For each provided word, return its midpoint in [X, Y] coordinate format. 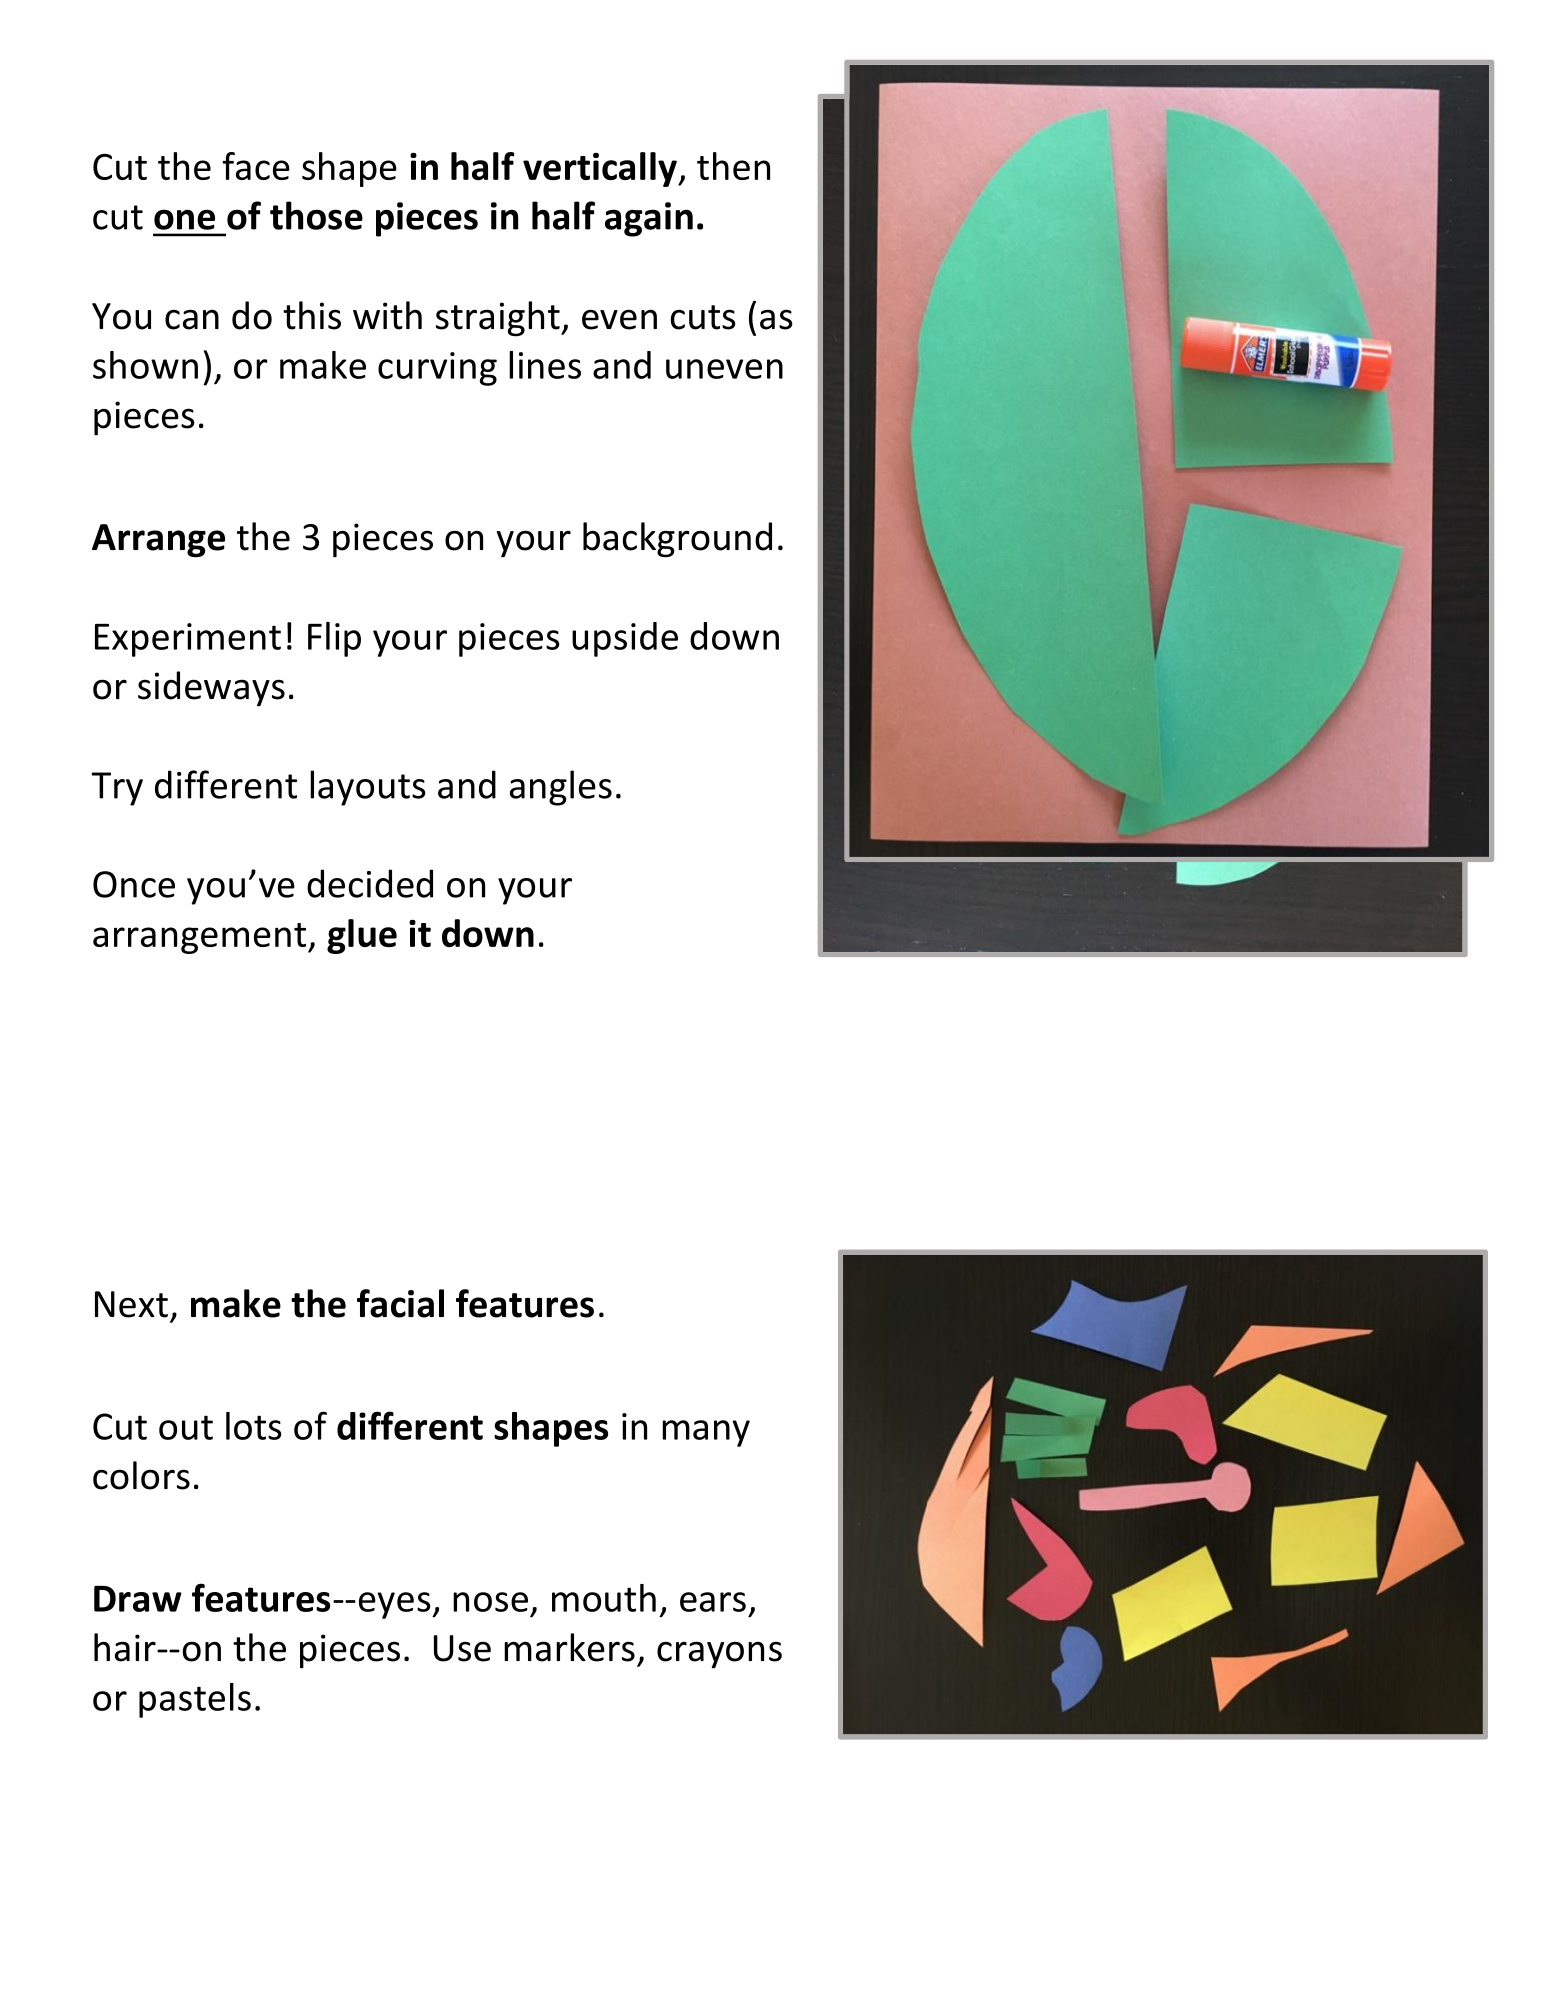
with [387, 315]
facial [400, 1303]
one [184, 219]
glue [362, 936]
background [677, 540]
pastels [195, 1700]
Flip [334, 639]
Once [134, 884]
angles [561, 788]
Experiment [188, 640]
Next [131, 1304]
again [649, 219]
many [706, 1433]
